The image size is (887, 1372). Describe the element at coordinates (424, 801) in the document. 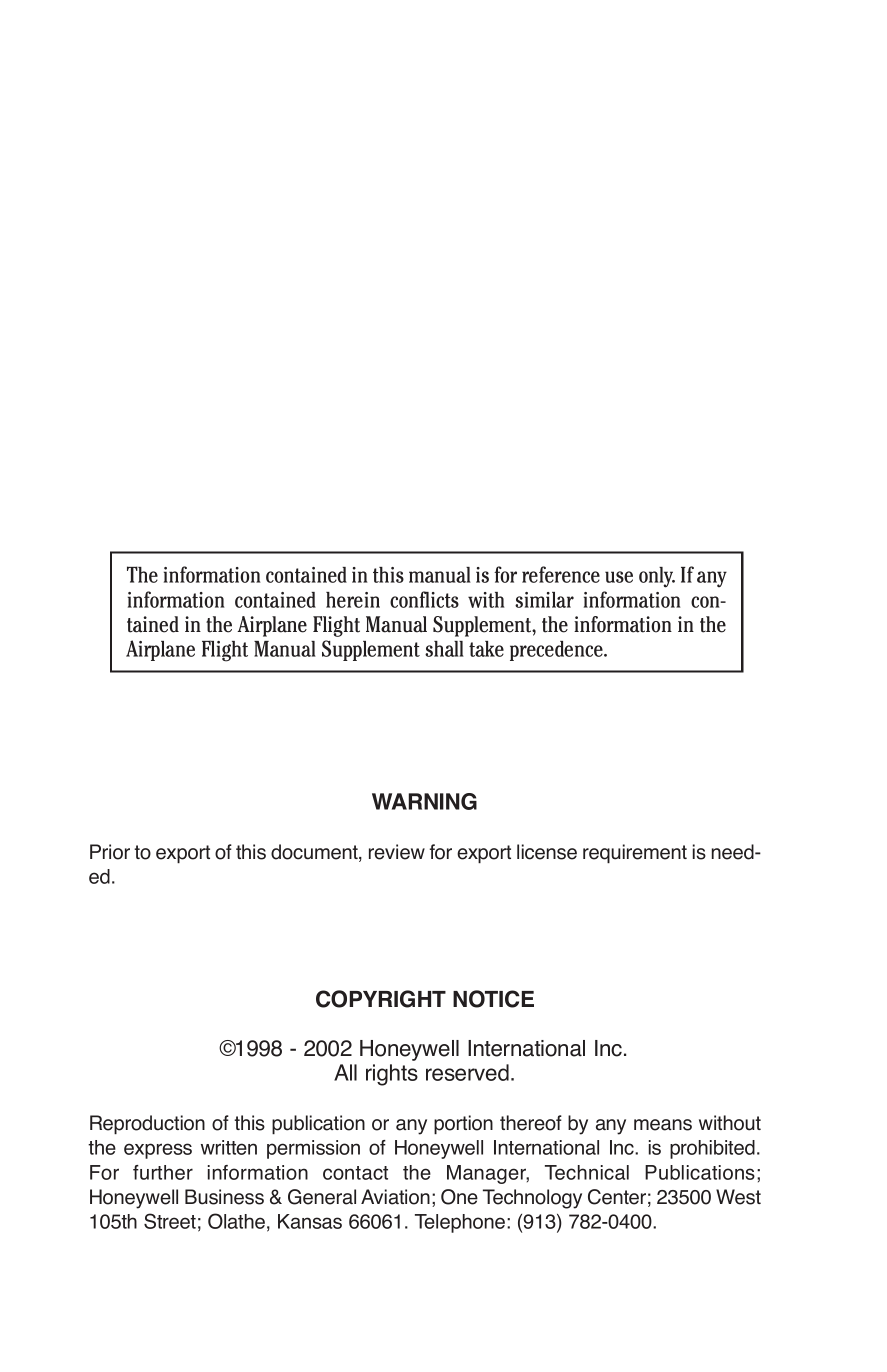

I see `WARNING` at that location.
